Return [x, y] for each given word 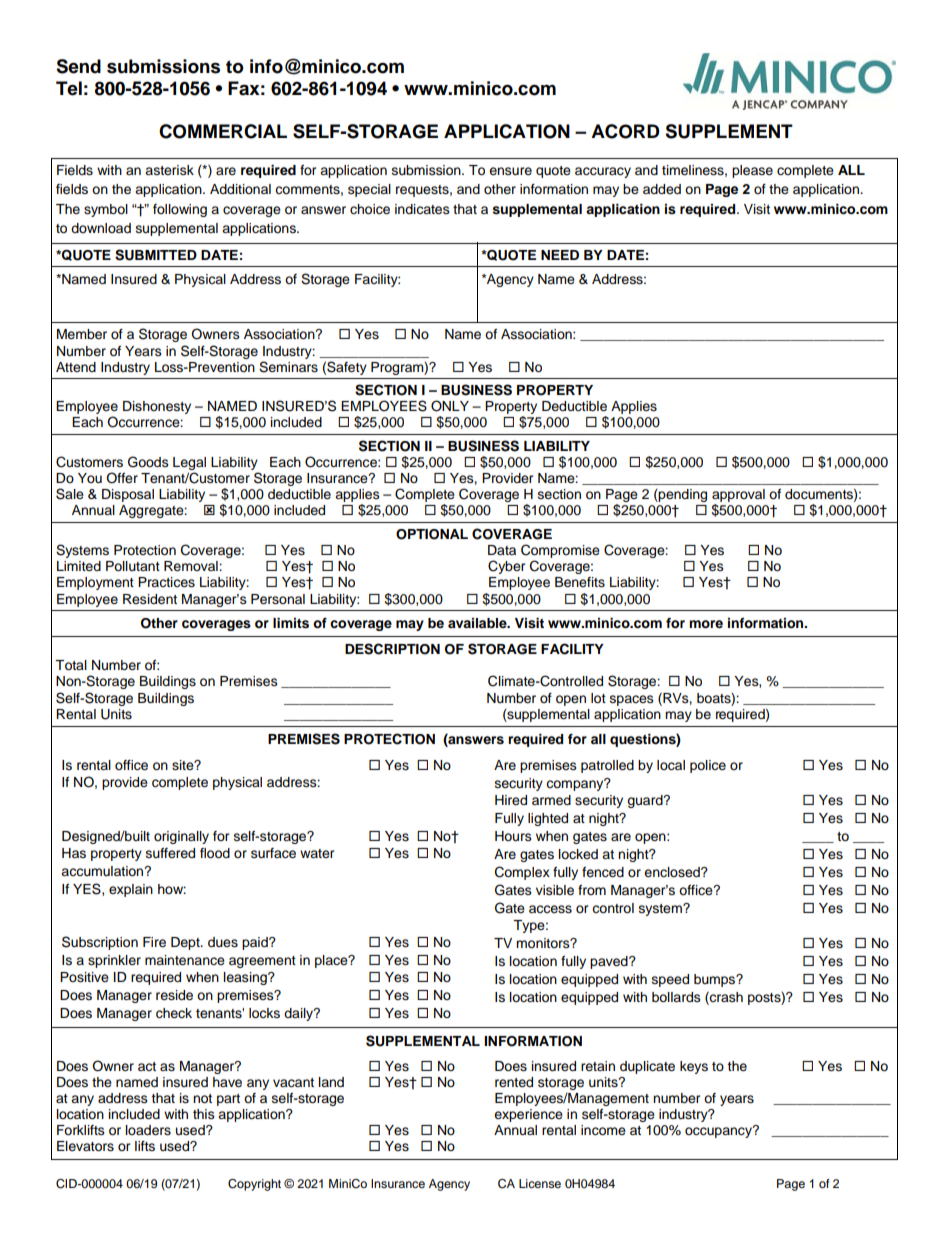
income [603, 1130]
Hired [511, 800]
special [369, 190]
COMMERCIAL [223, 131]
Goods [148, 462]
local [671, 765]
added [662, 189]
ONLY [450, 406]
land [331, 1082]
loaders [148, 1130]
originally [181, 837]
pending [682, 495]
